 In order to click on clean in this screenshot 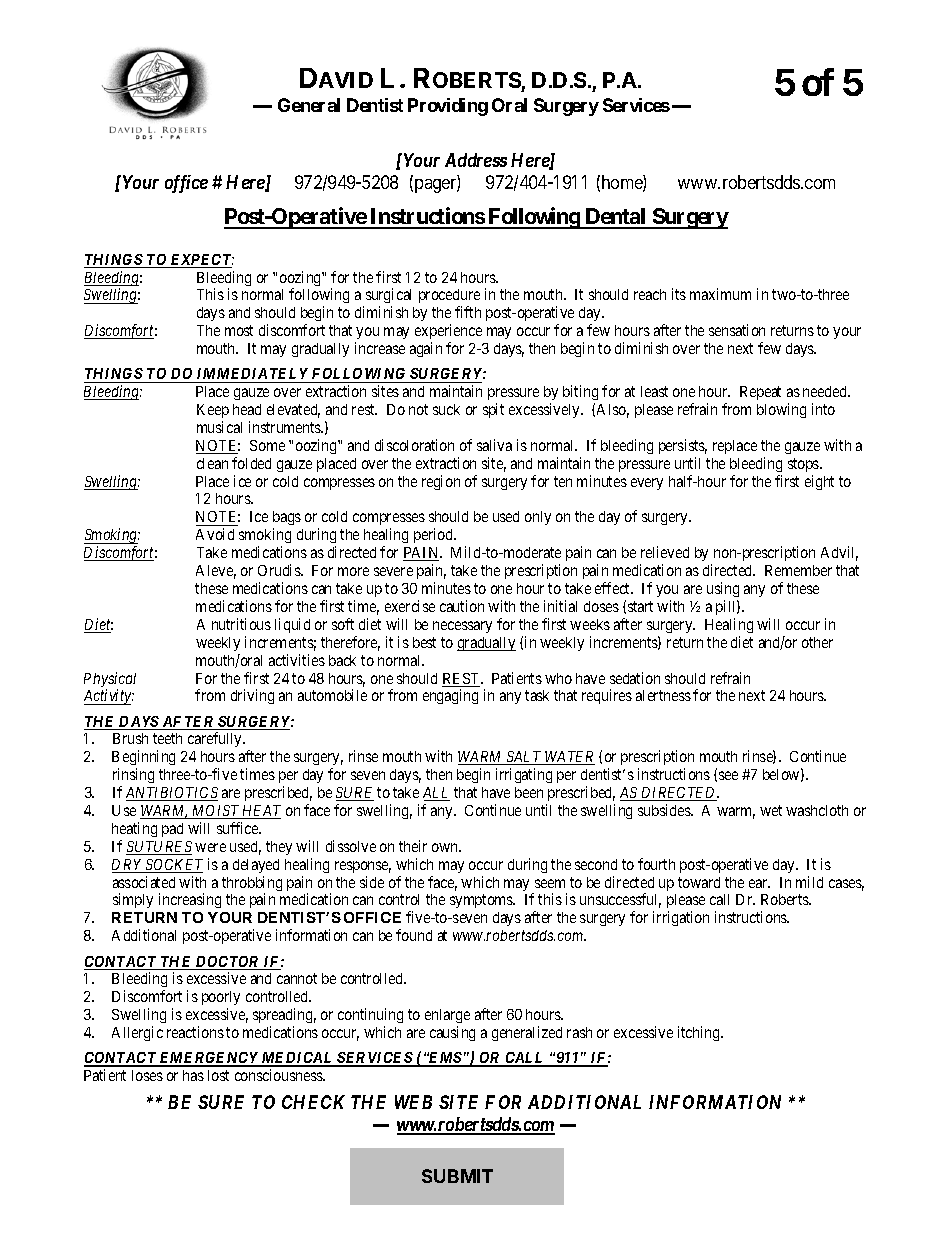, I will do `click(212, 463)`.
